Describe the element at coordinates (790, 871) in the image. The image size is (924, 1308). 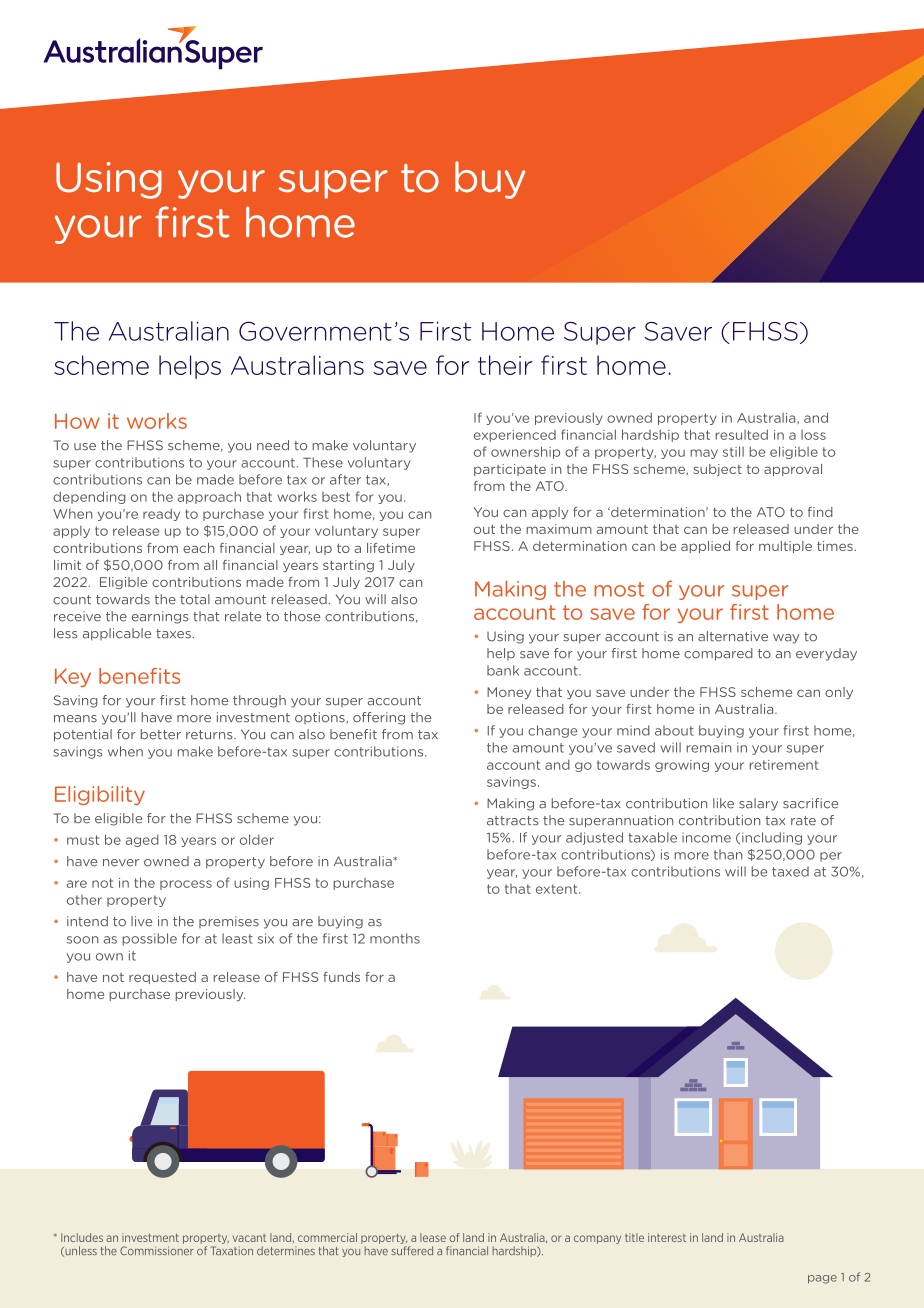
I see `taxed` at that location.
